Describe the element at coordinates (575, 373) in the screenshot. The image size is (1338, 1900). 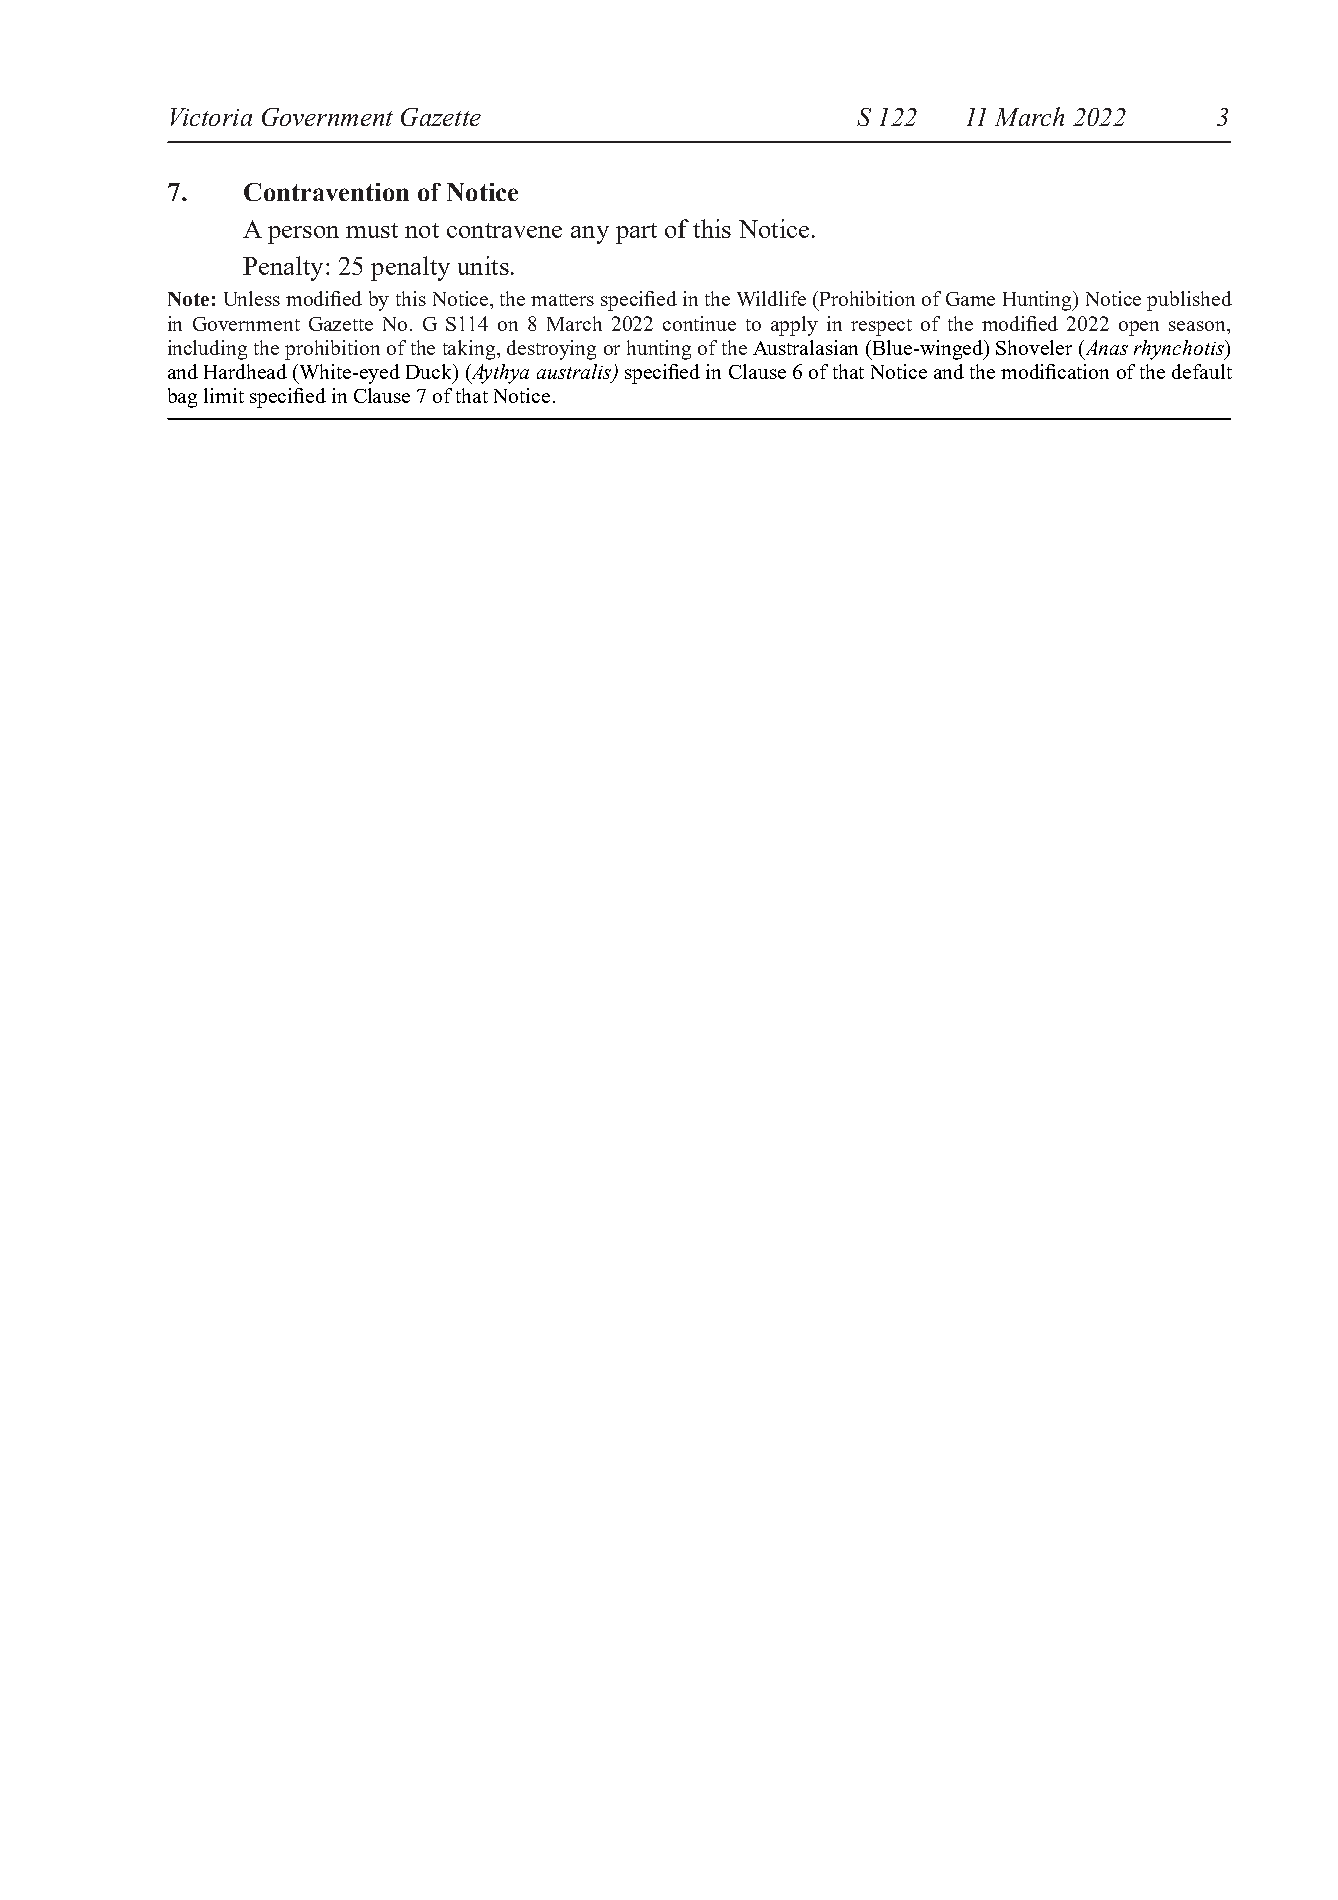
I see `australis` at that location.
